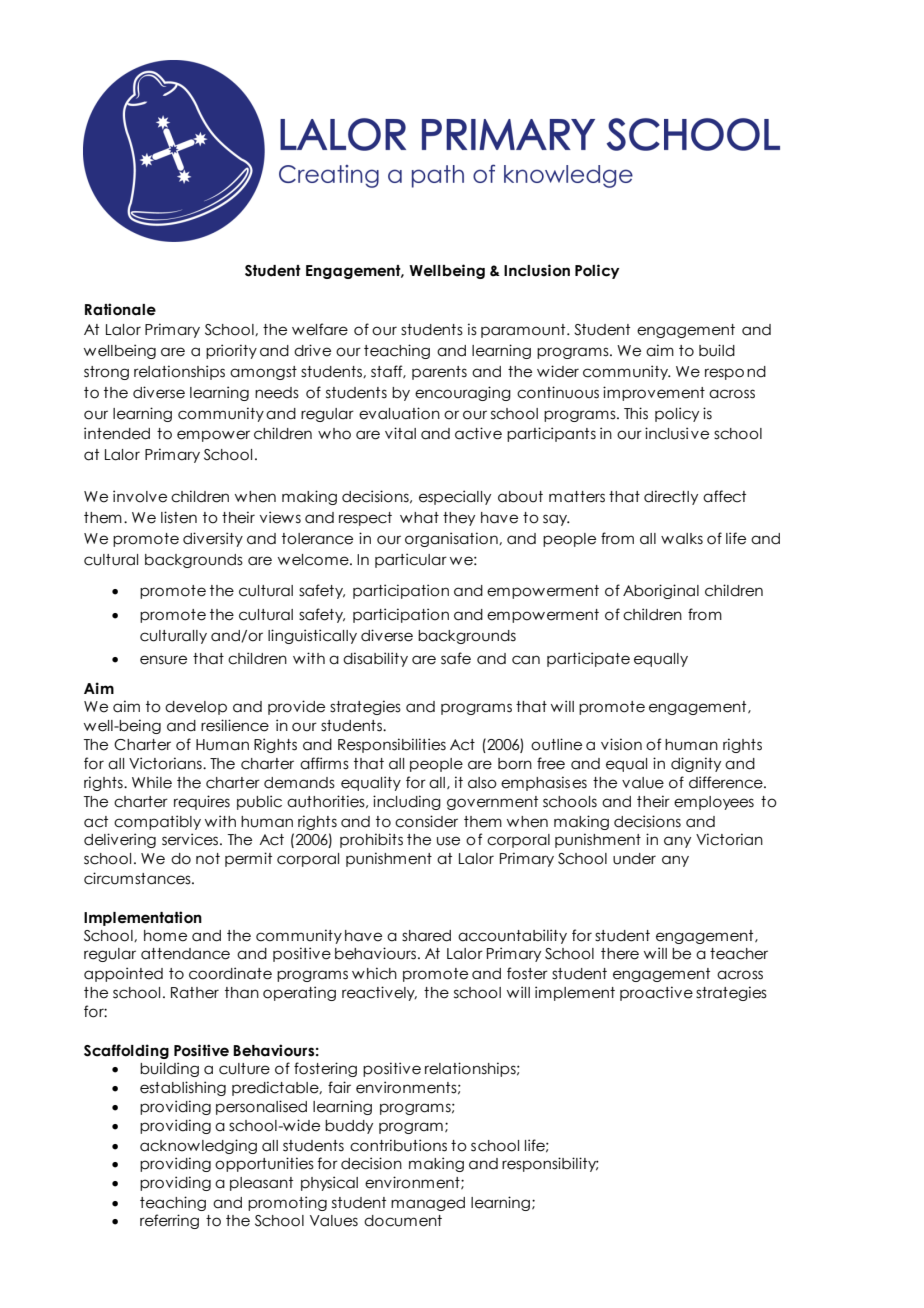 This screenshot has height=1308, width=924. What do you see at coordinates (169, 1221) in the screenshot?
I see `referring` at bounding box center [169, 1221].
